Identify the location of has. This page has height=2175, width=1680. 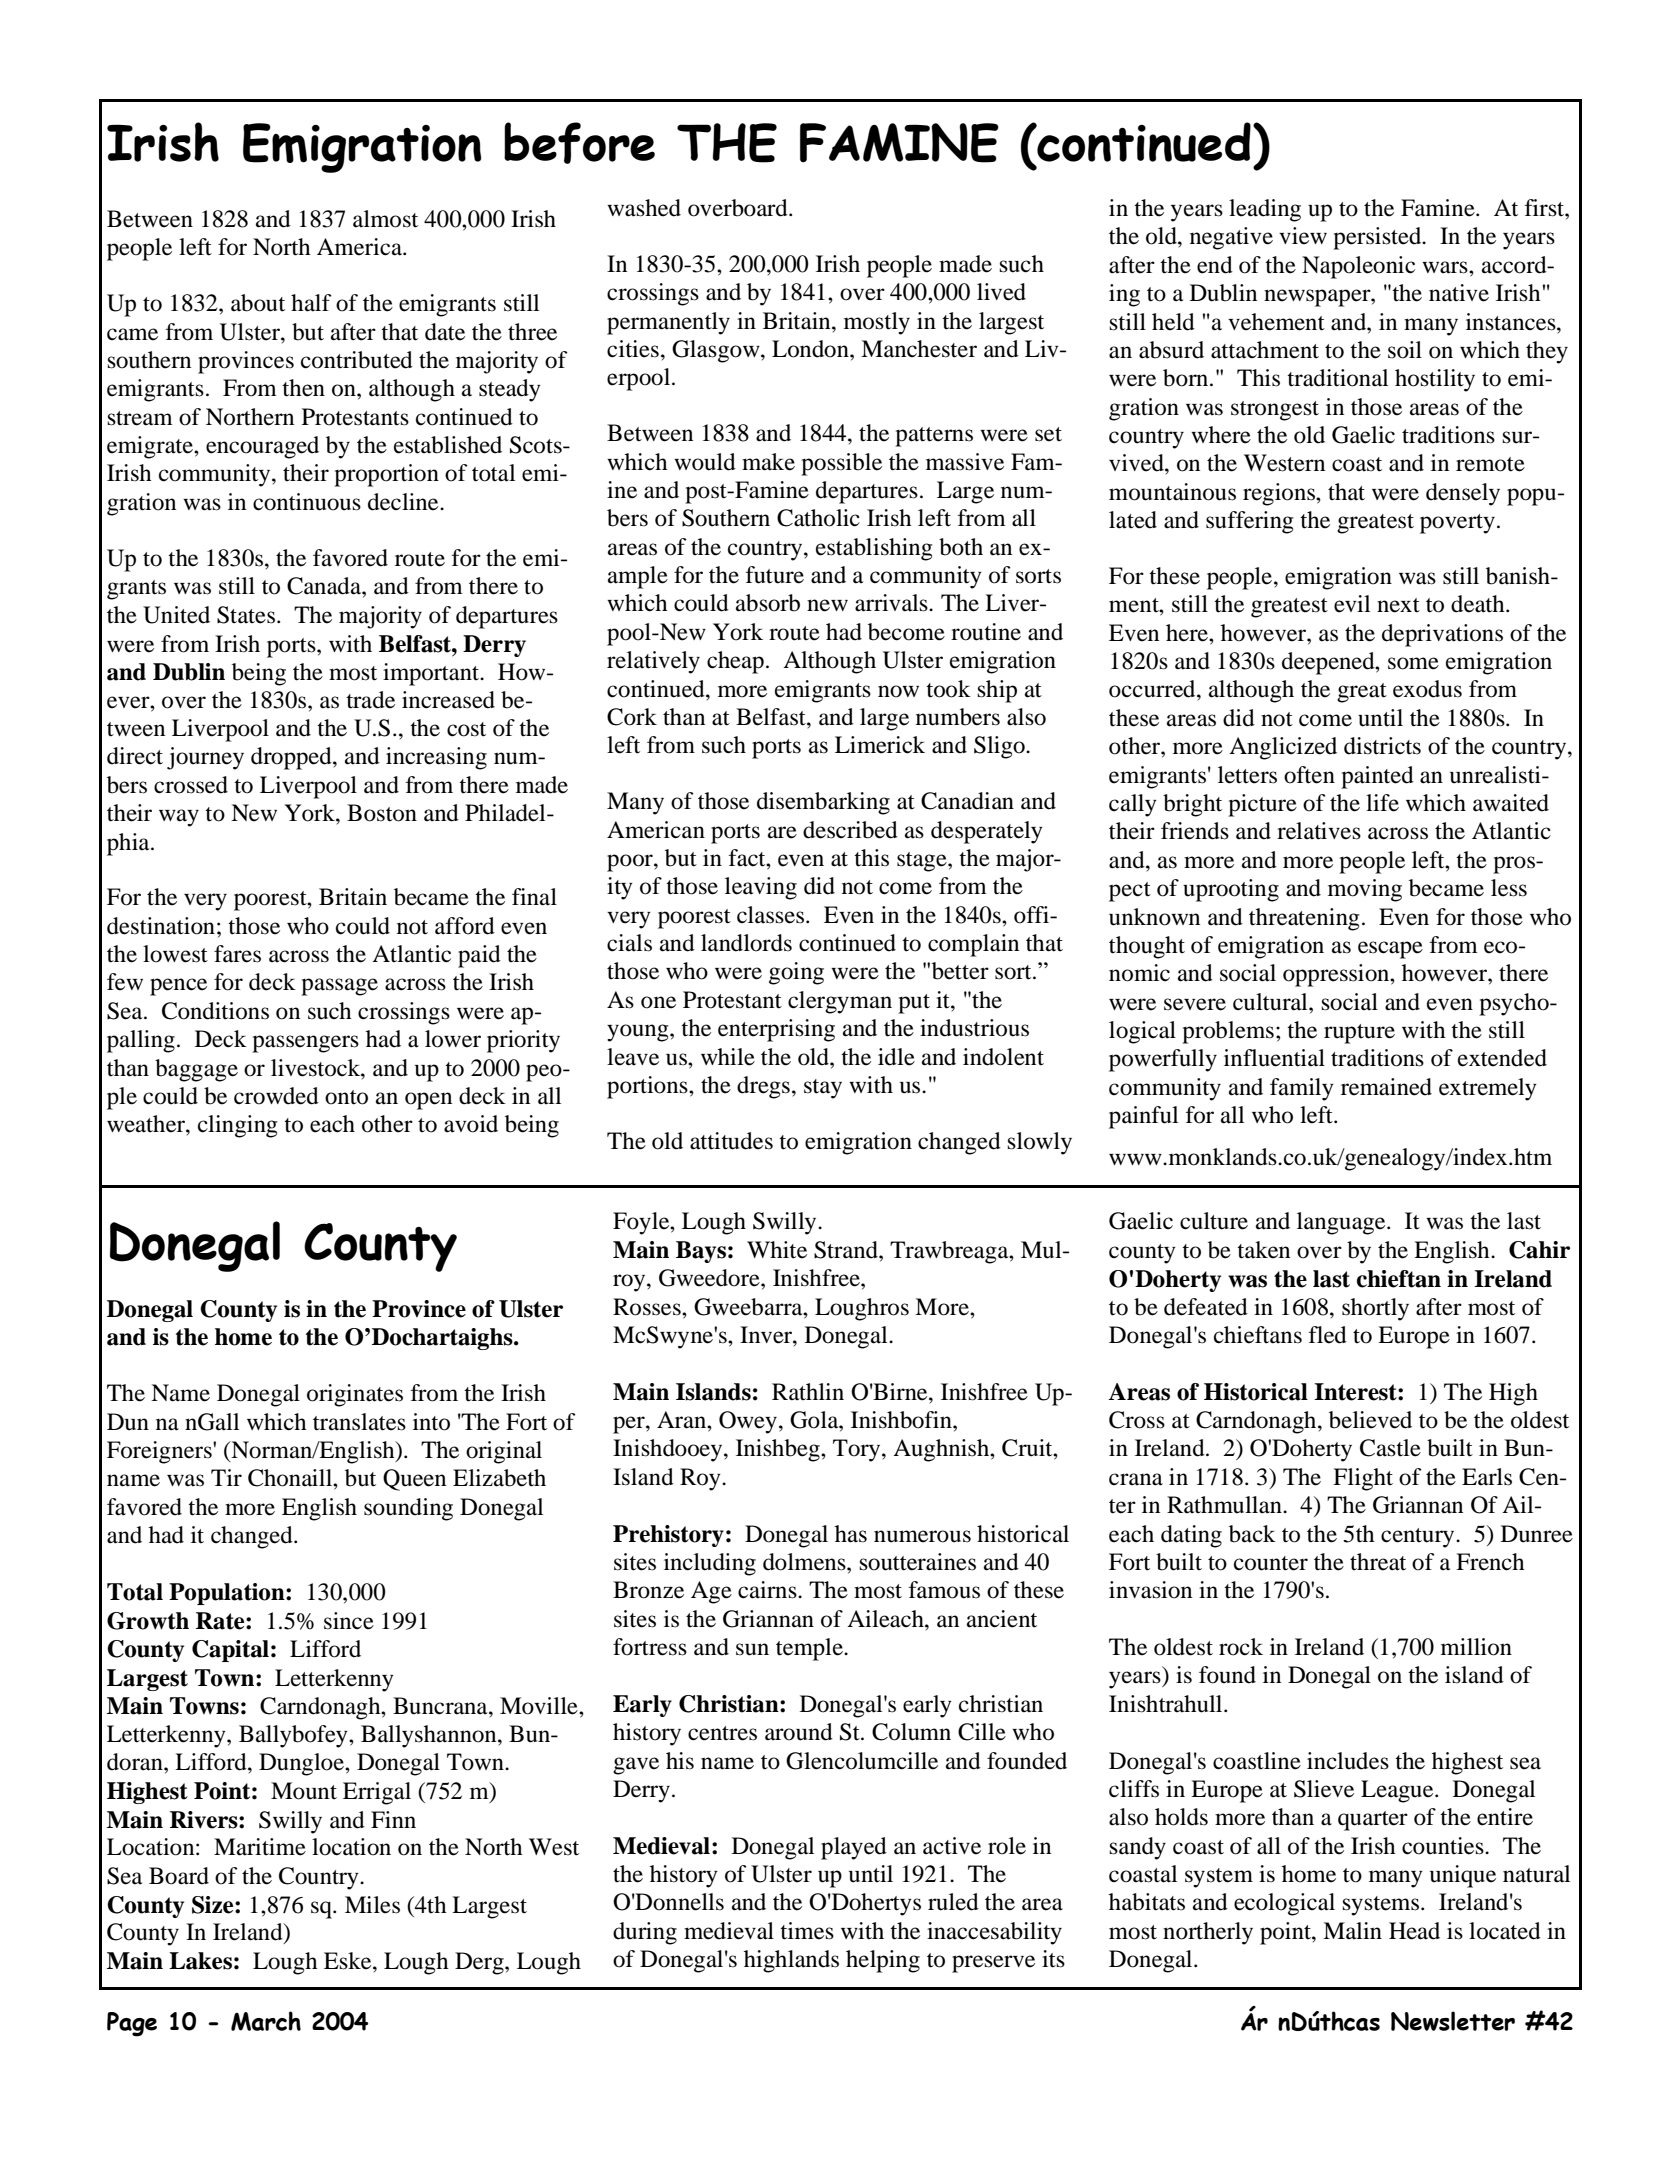
(851, 1534).
